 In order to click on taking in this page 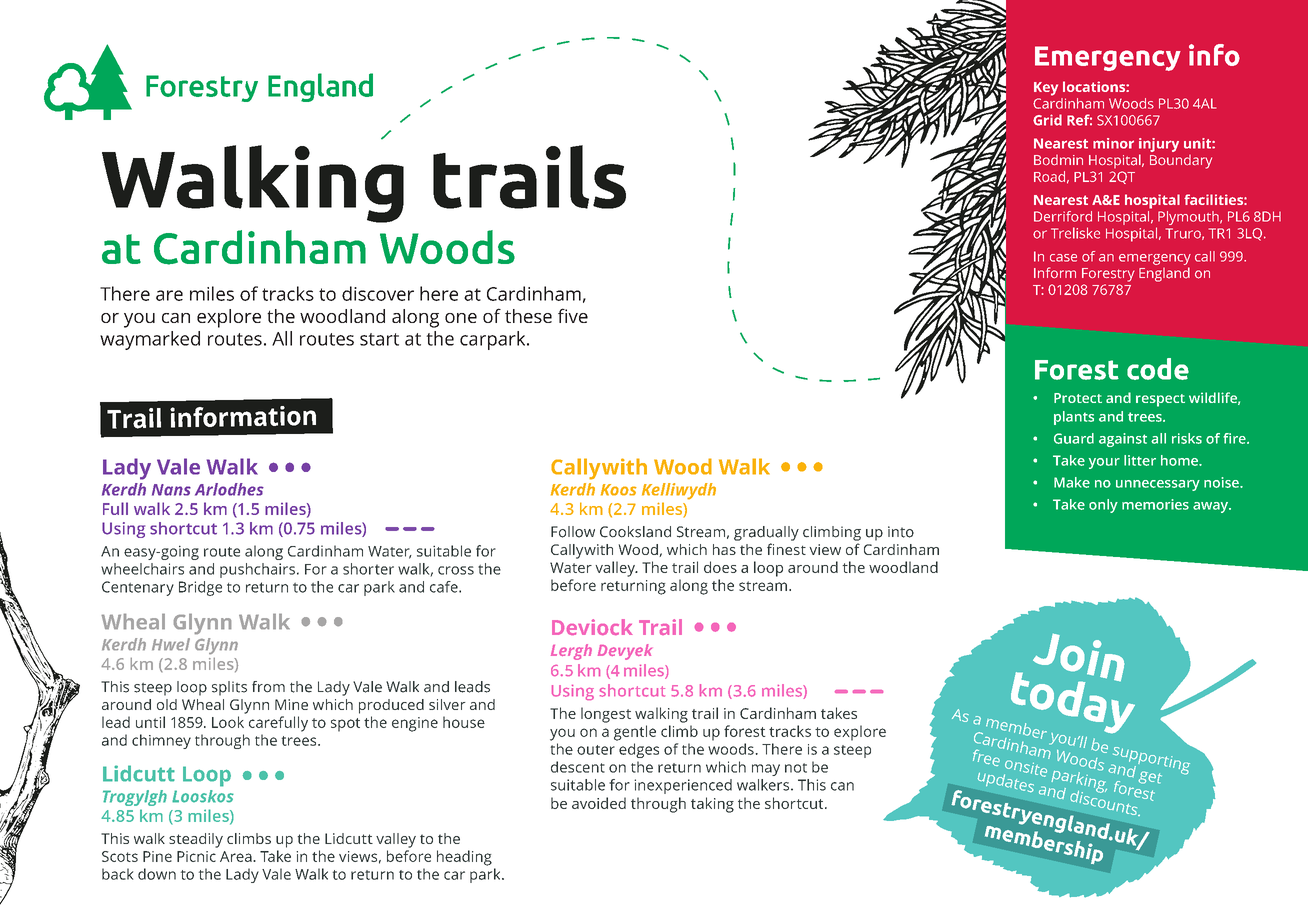, I will do `click(712, 805)`.
